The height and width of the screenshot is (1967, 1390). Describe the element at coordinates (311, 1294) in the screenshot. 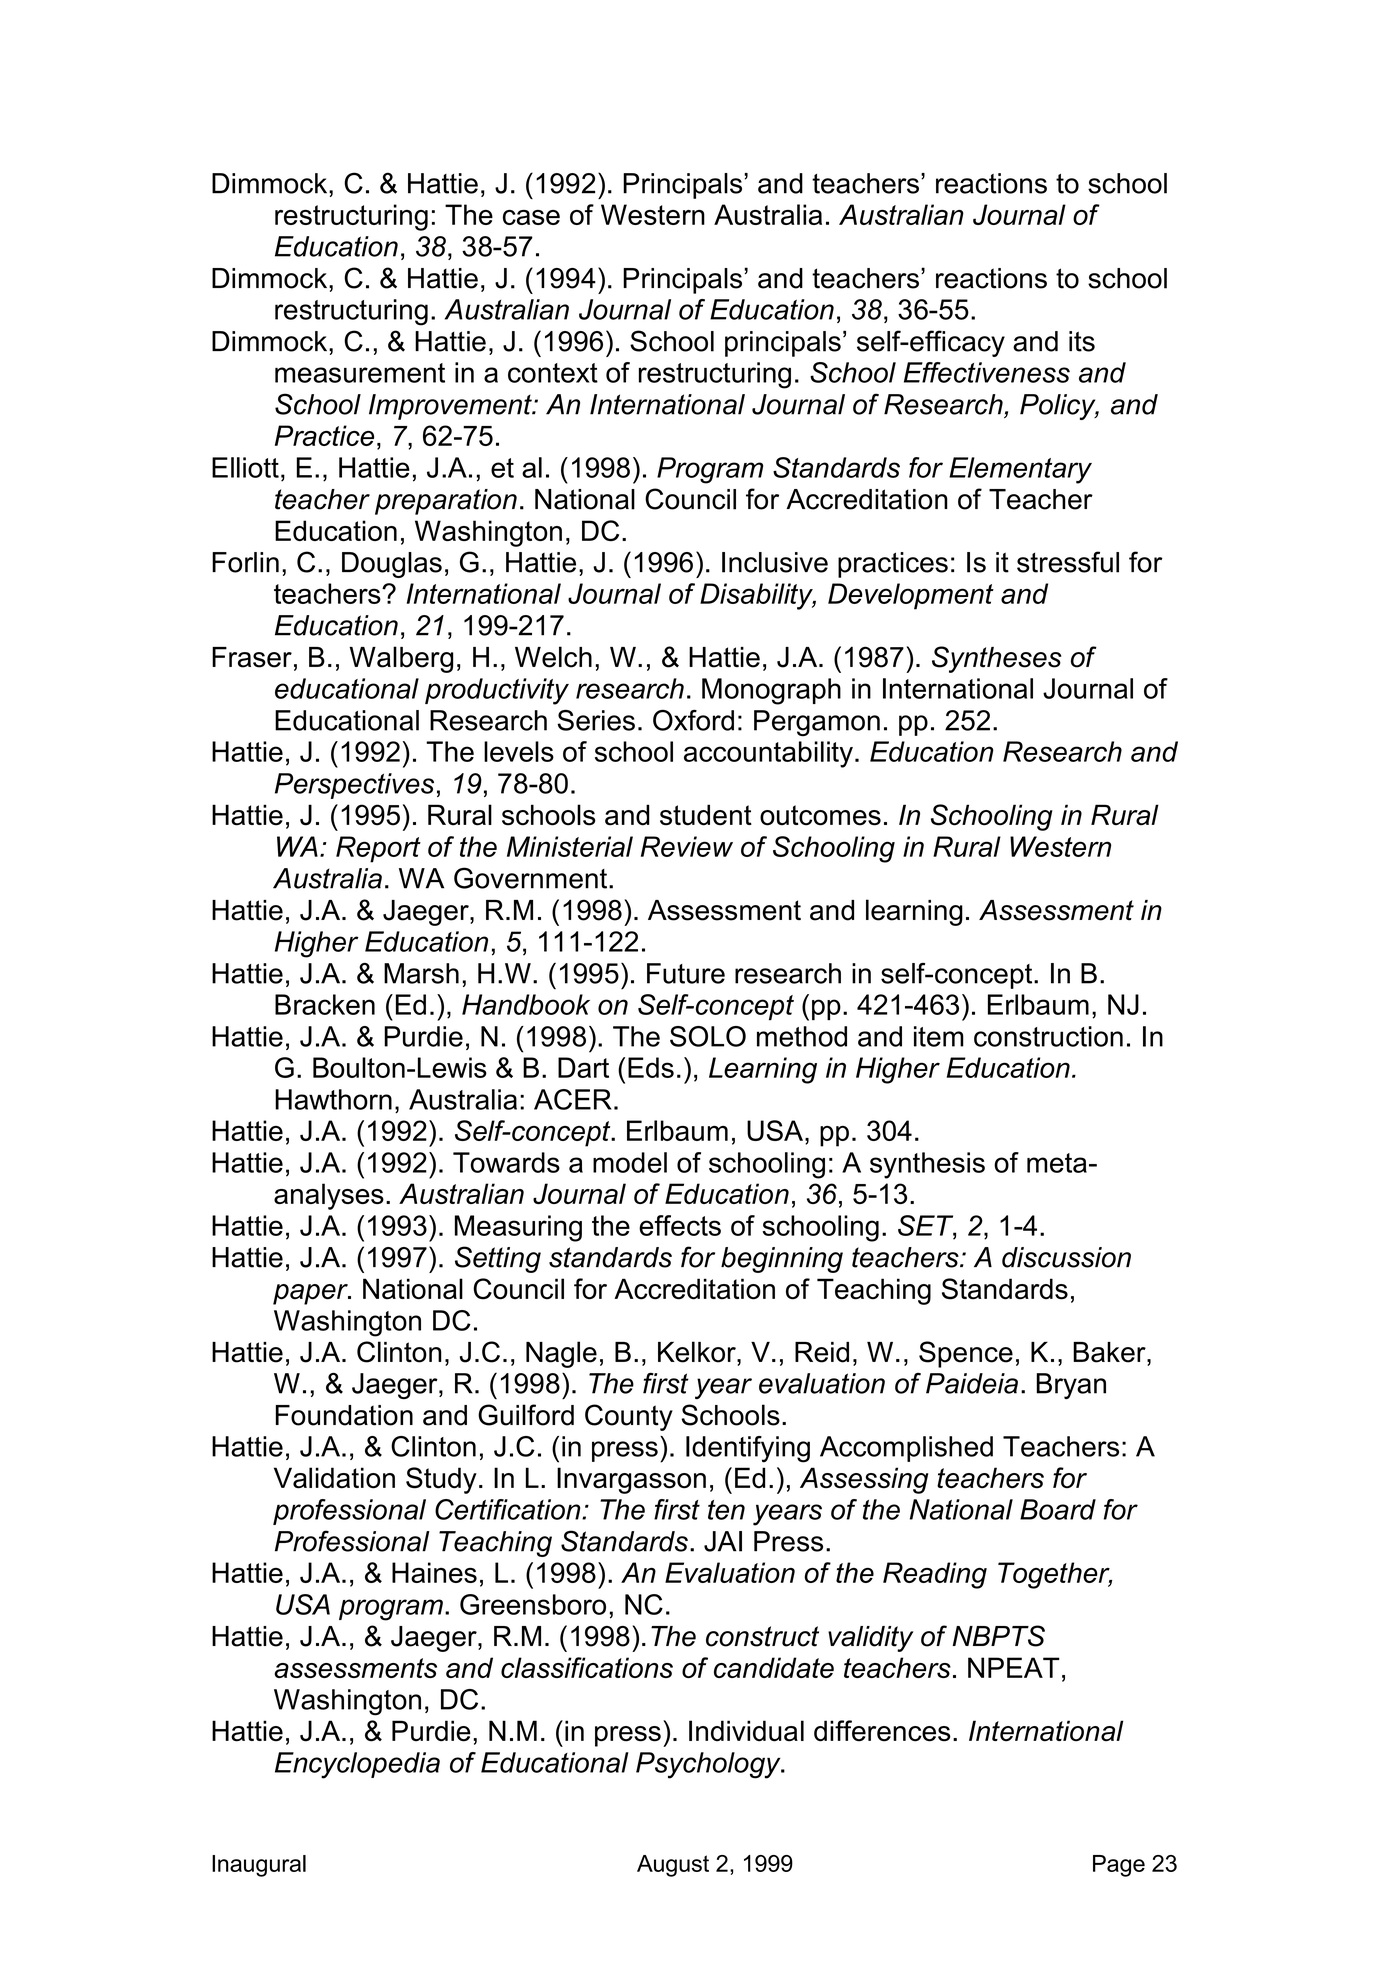

I see `paper` at that location.
